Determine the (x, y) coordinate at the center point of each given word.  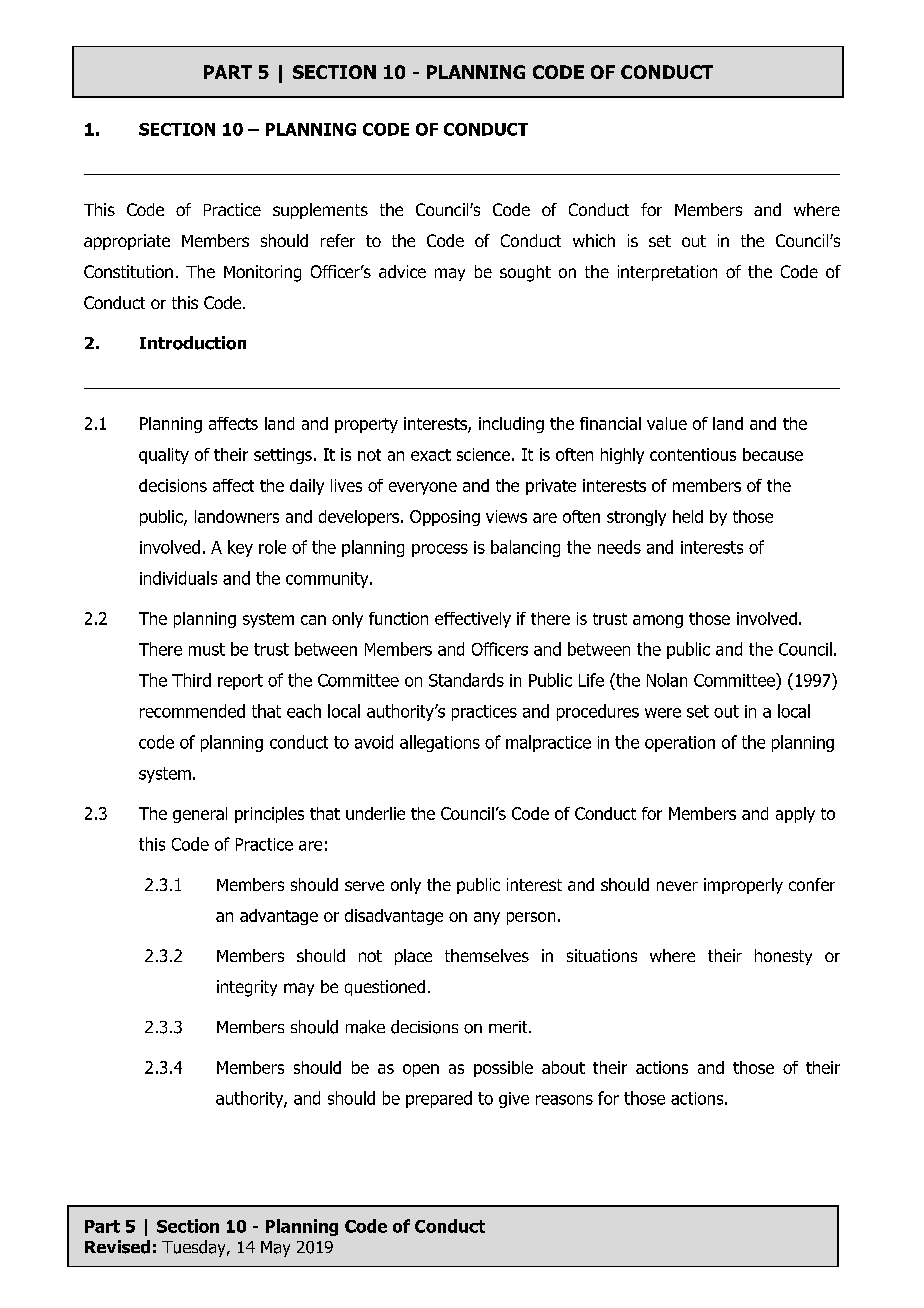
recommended (192, 711)
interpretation (667, 273)
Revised (117, 1247)
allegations (440, 743)
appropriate (127, 242)
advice (402, 271)
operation (680, 744)
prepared (439, 1099)
